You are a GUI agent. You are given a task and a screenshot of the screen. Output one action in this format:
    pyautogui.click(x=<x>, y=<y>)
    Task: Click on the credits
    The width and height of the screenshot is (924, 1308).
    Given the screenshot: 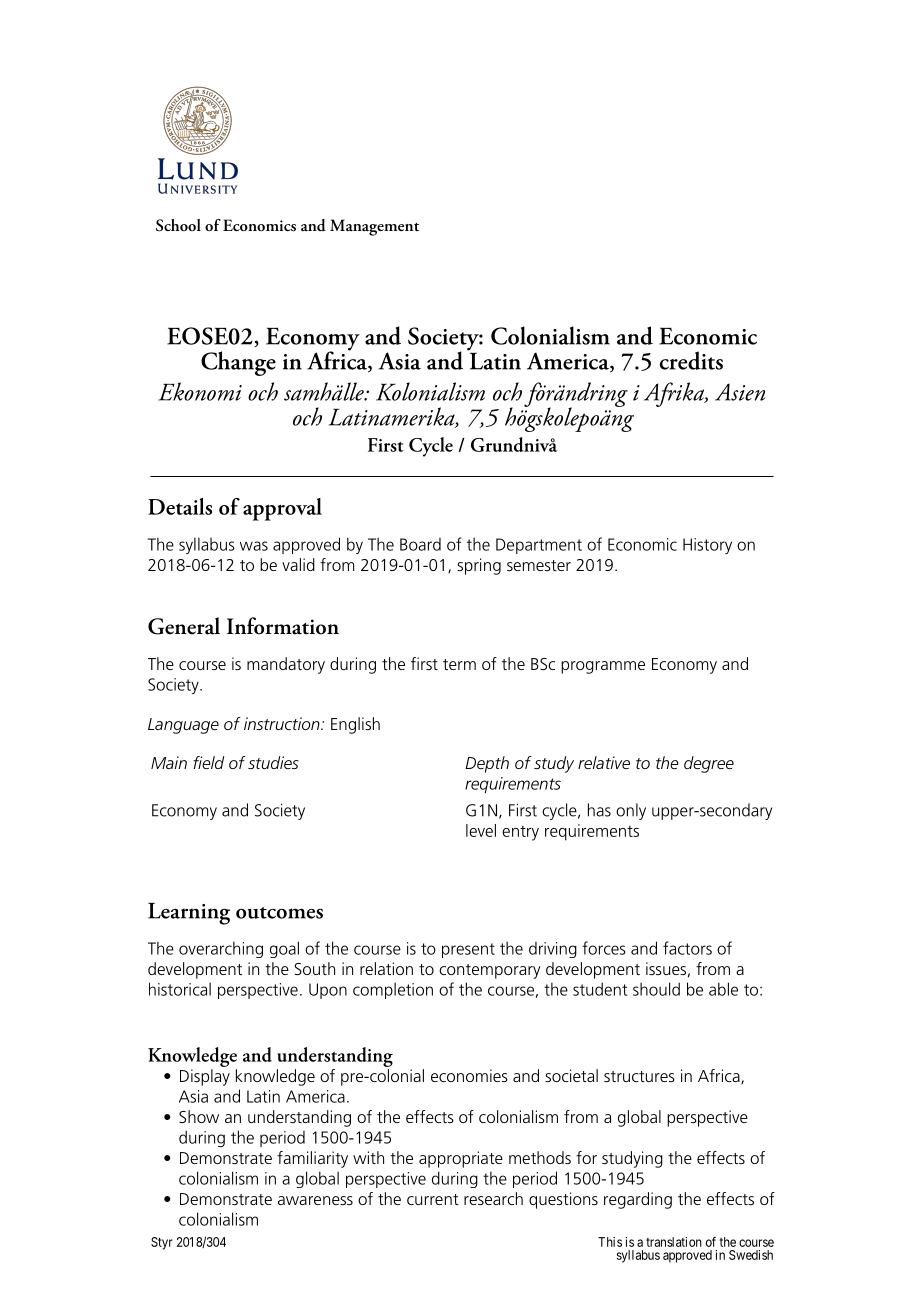 What is the action you would take?
    pyautogui.click(x=691, y=360)
